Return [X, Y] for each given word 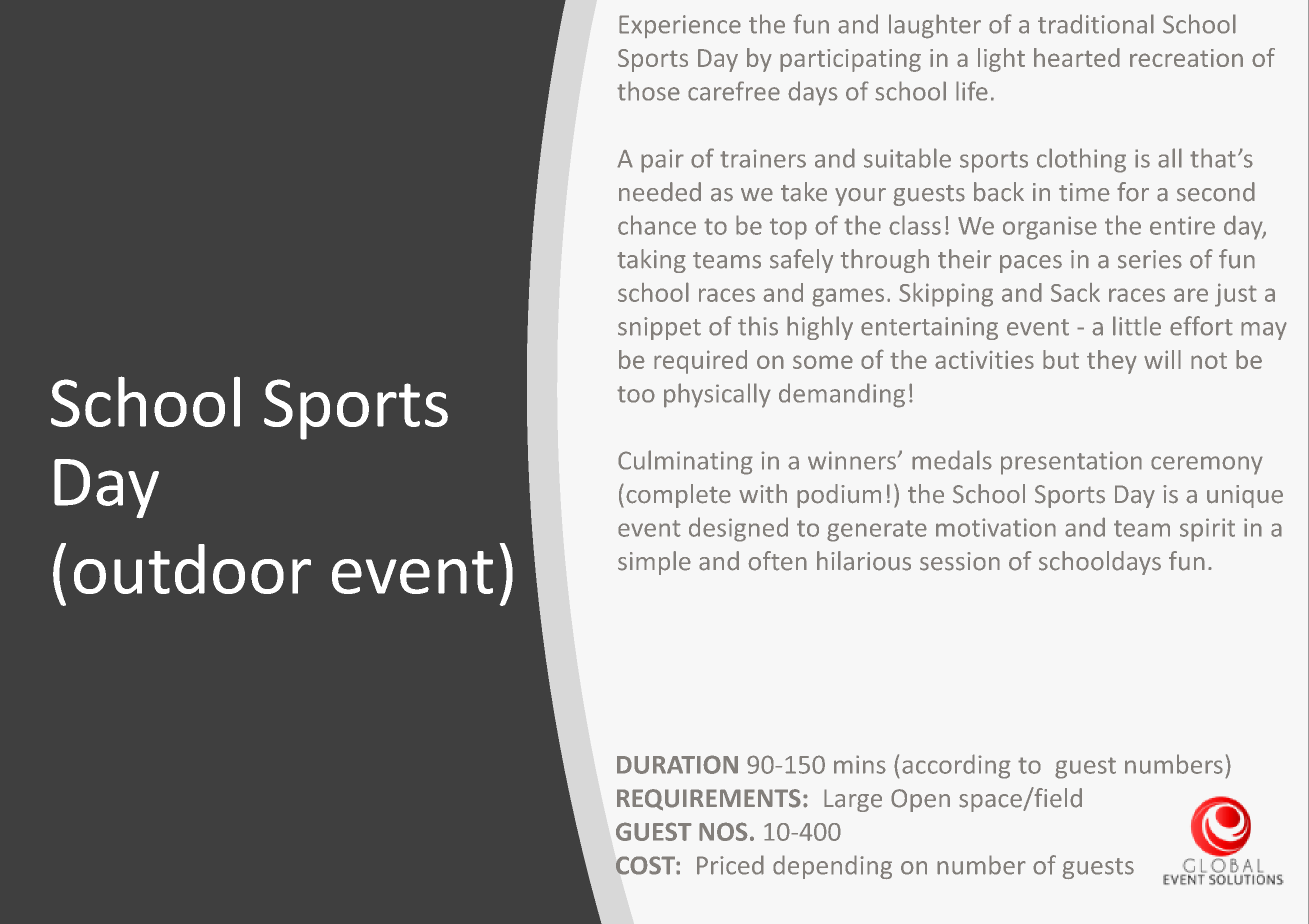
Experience [680, 26]
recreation [1186, 58]
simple [654, 563]
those [648, 91]
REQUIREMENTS [709, 800]
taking [651, 261]
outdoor [192, 569]
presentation [1071, 463]
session [960, 561]
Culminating [685, 462]
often [777, 561]
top [788, 229]
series [1150, 259]
